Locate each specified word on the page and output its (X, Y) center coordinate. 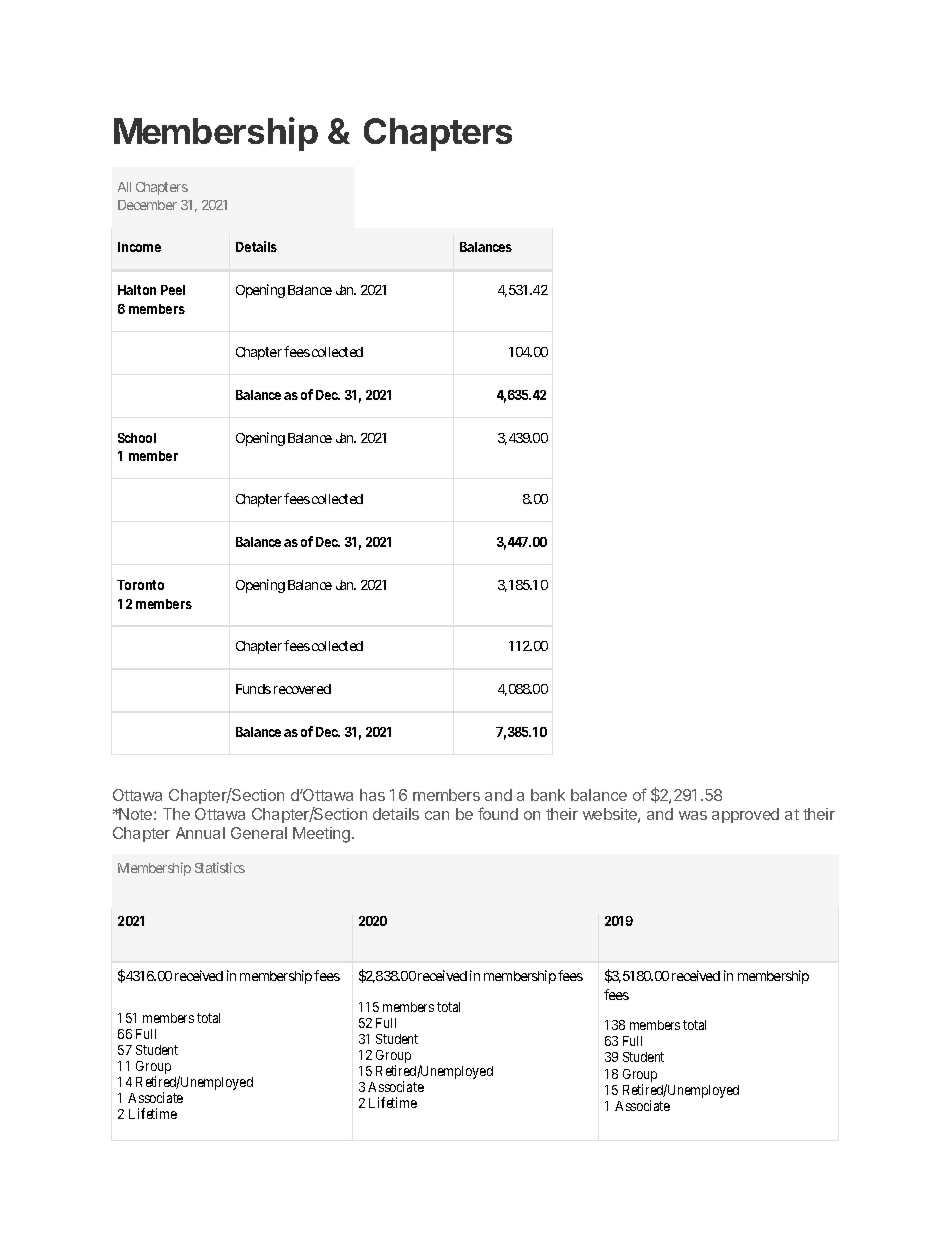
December (147, 205)
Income (139, 247)
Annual (200, 833)
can (437, 815)
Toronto (140, 585)
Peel (173, 290)
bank (548, 795)
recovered (302, 689)
